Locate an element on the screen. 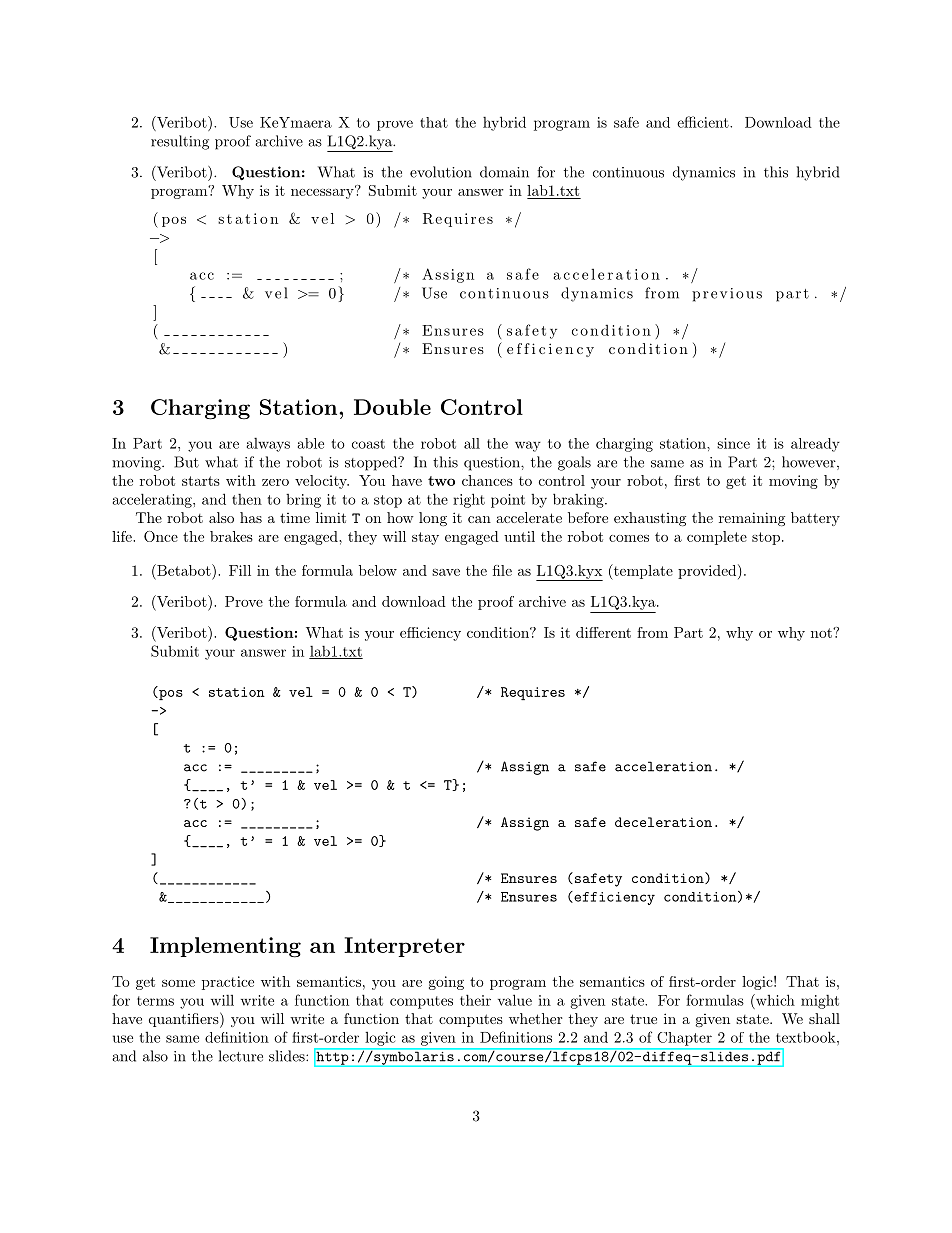 This screenshot has width=952, height=1233. efficient is located at coordinates (703, 122).
